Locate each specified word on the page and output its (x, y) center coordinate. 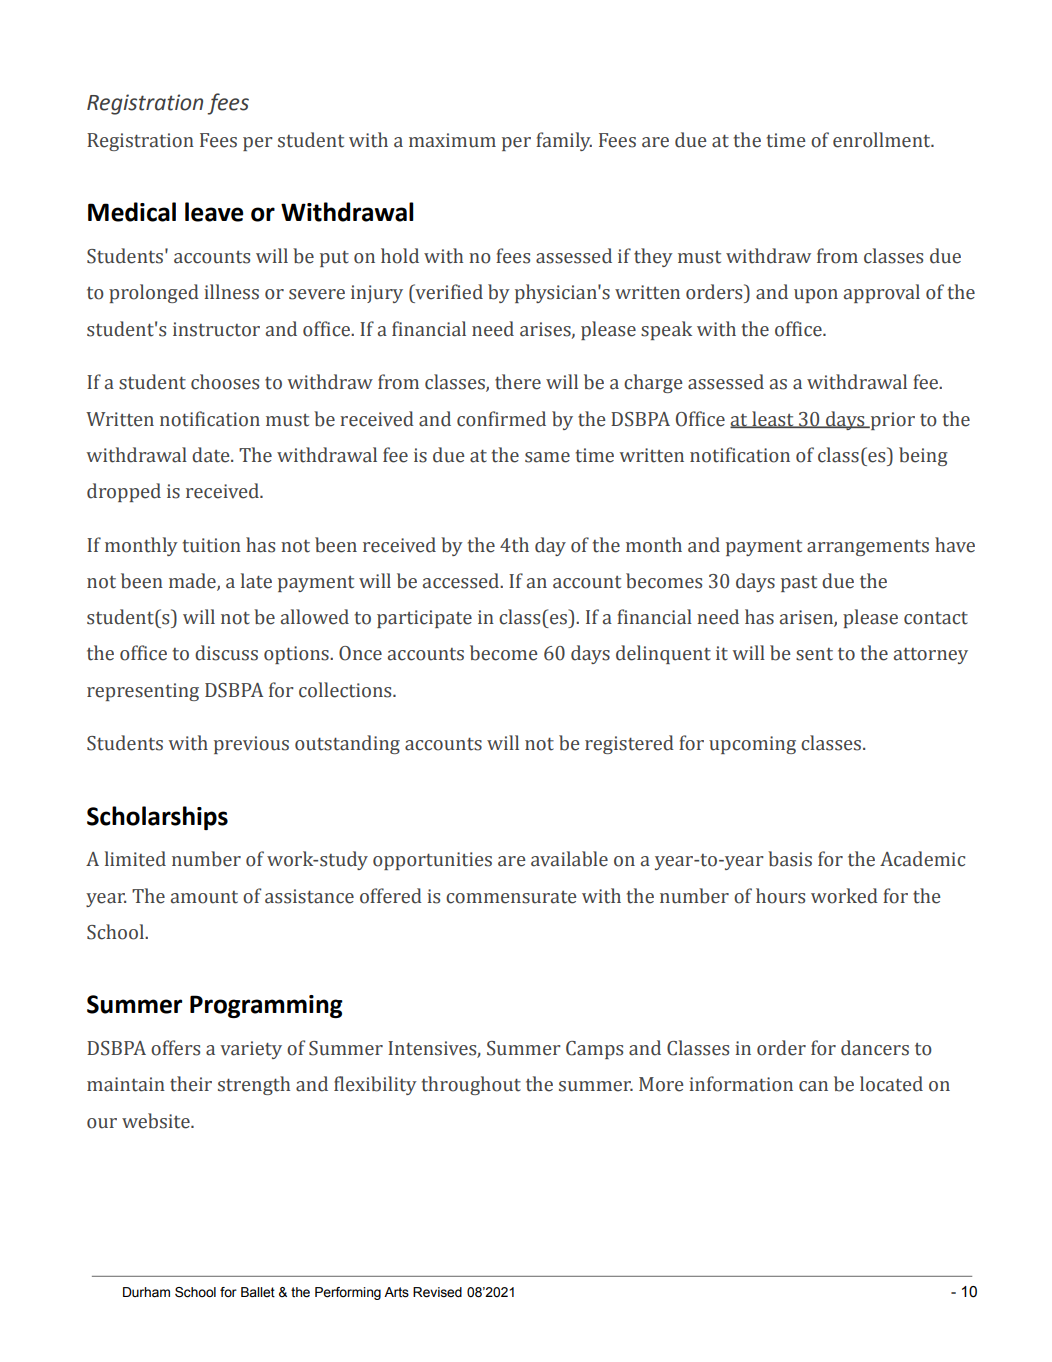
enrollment (883, 140)
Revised (437, 1292)
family (564, 141)
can (813, 1086)
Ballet (258, 1292)
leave (214, 212)
